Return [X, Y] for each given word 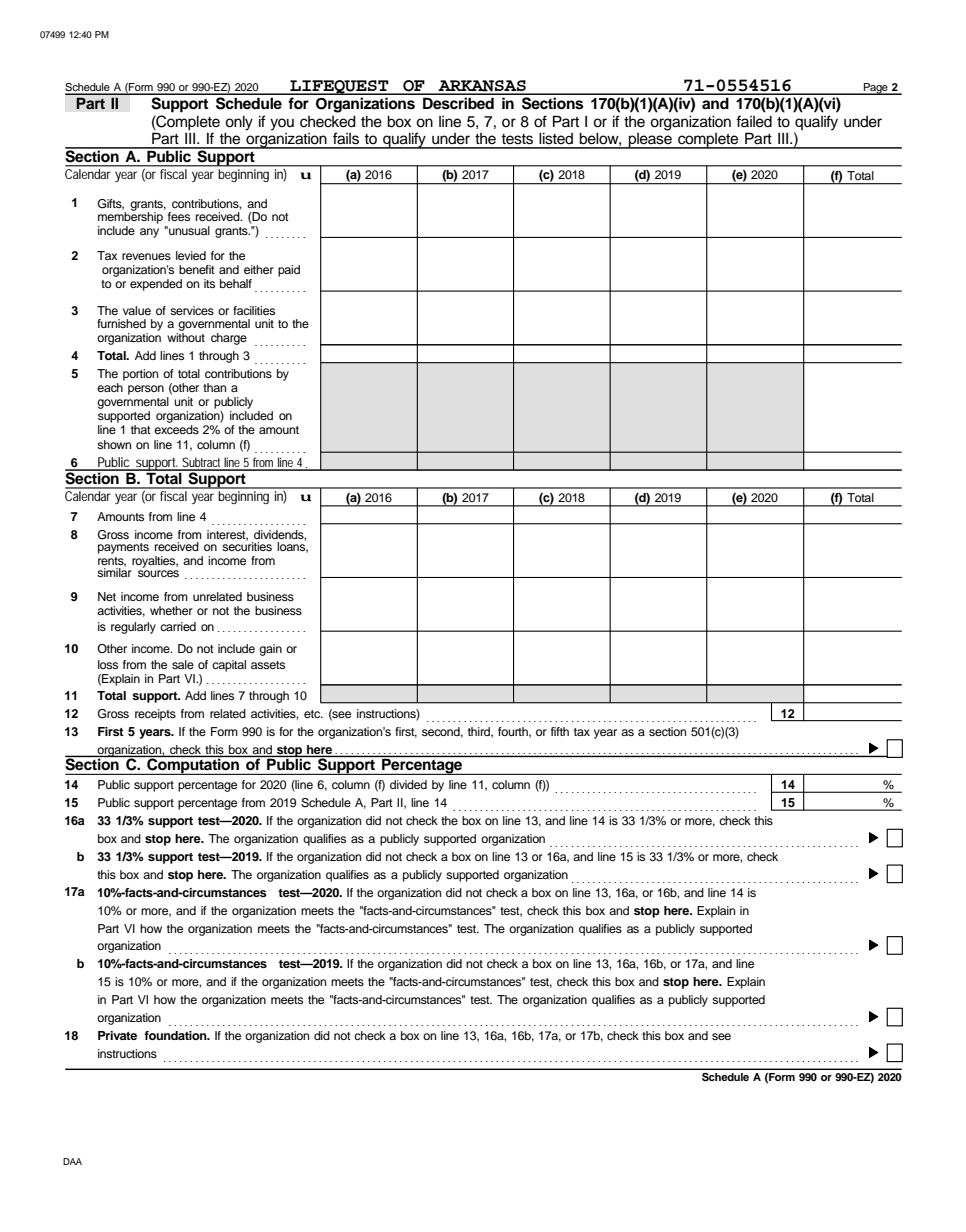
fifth [560, 731]
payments [123, 548]
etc [313, 714]
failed [754, 121]
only [239, 123]
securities [247, 545]
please [650, 139]
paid [289, 271]
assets [268, 665]
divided [408, 784]
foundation [176, 1035]
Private [117, 1035]
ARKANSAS [482, 87]
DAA [72, 1161]
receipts [155, 715]
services [192, 310]
